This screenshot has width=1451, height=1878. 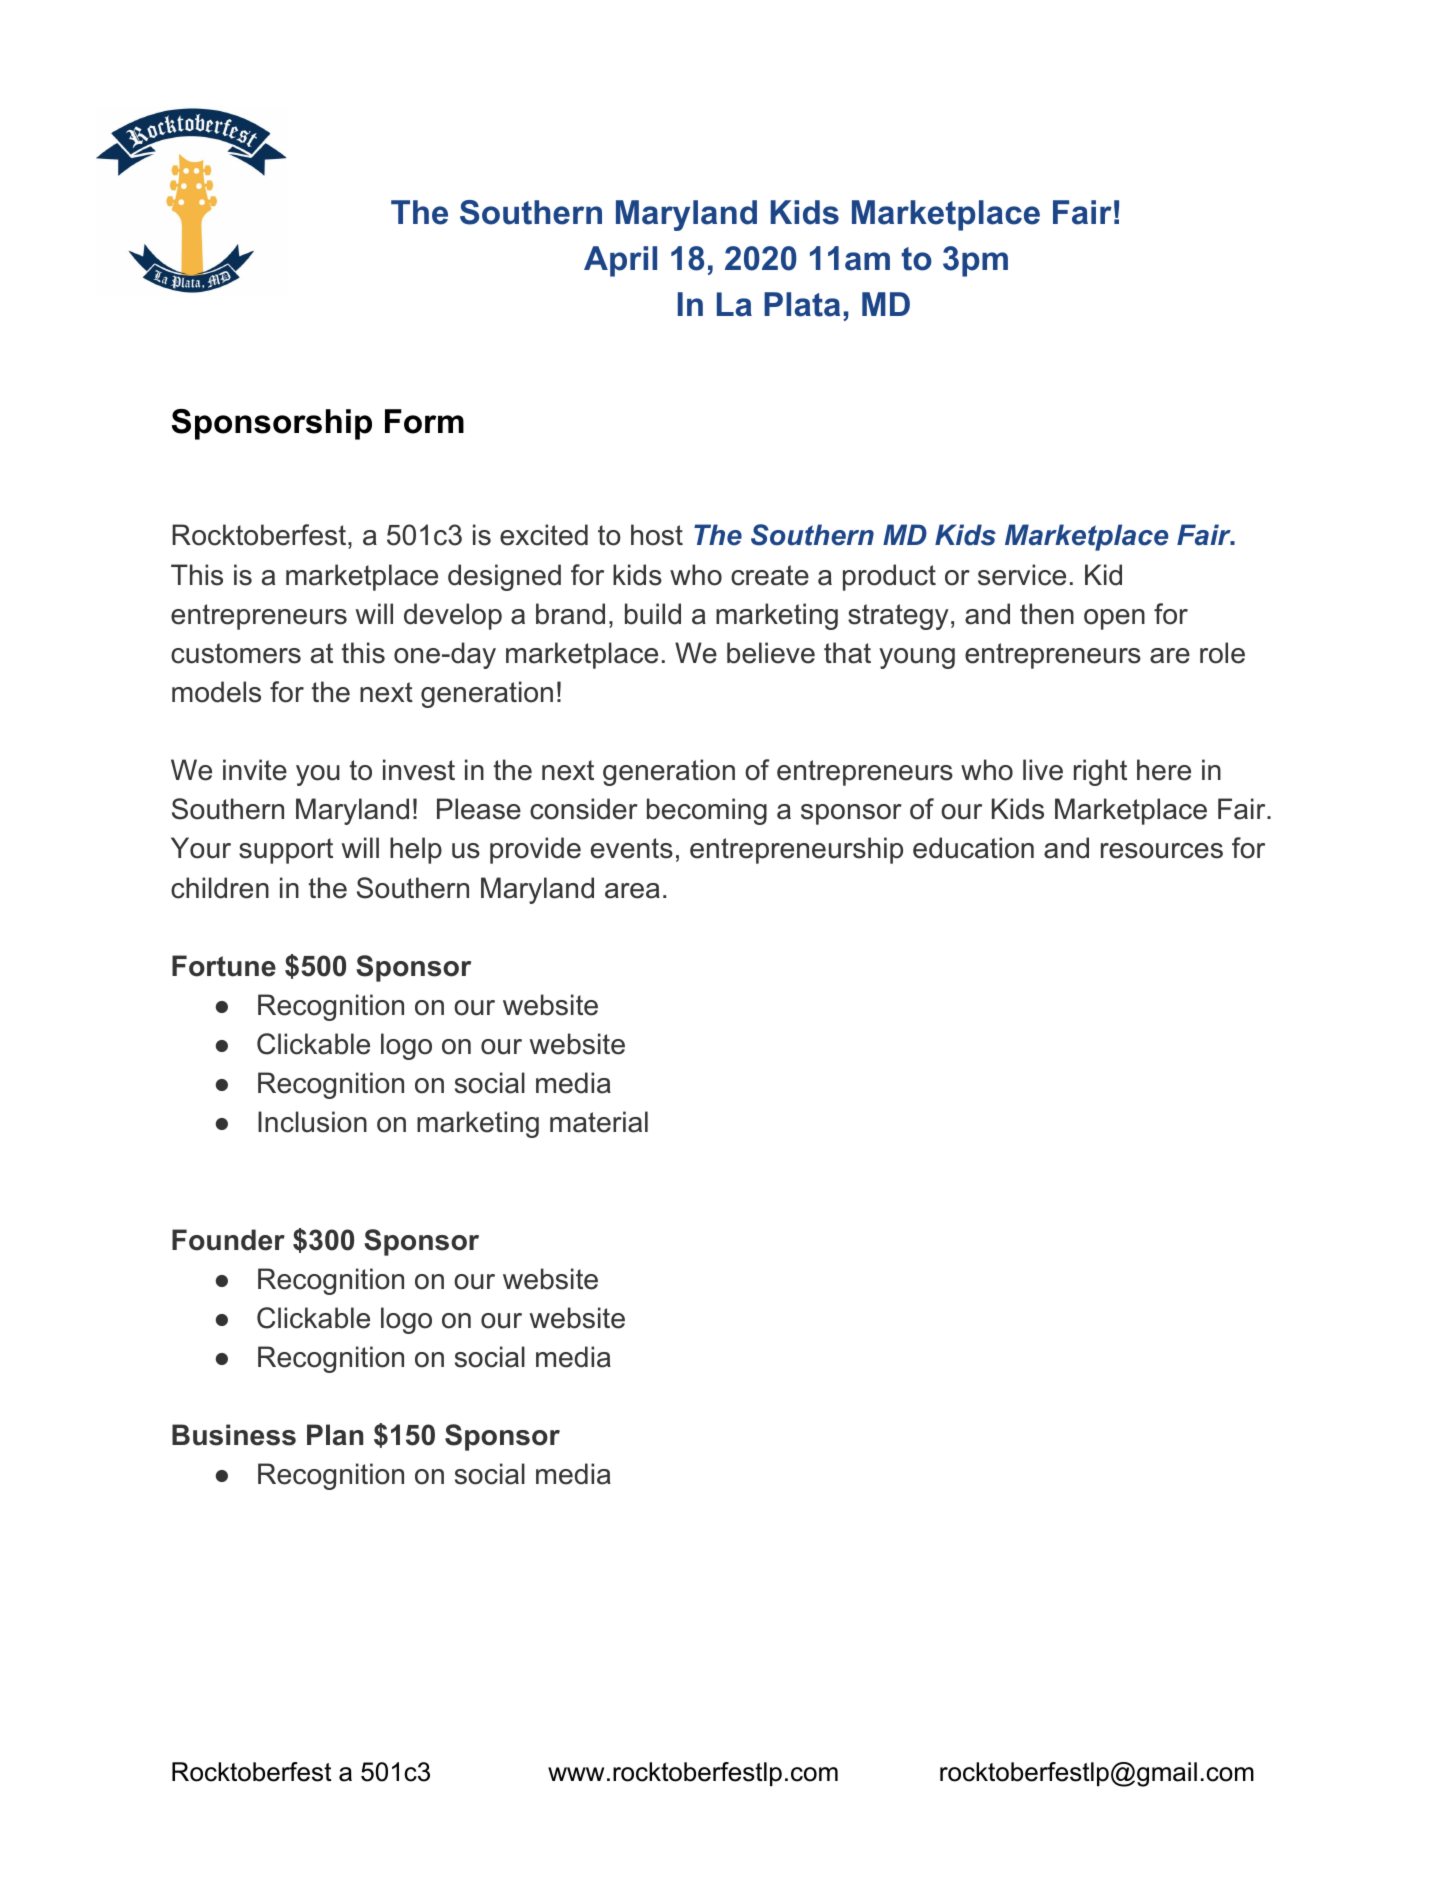 I want to click on believe, so click(x=771, y=653).
